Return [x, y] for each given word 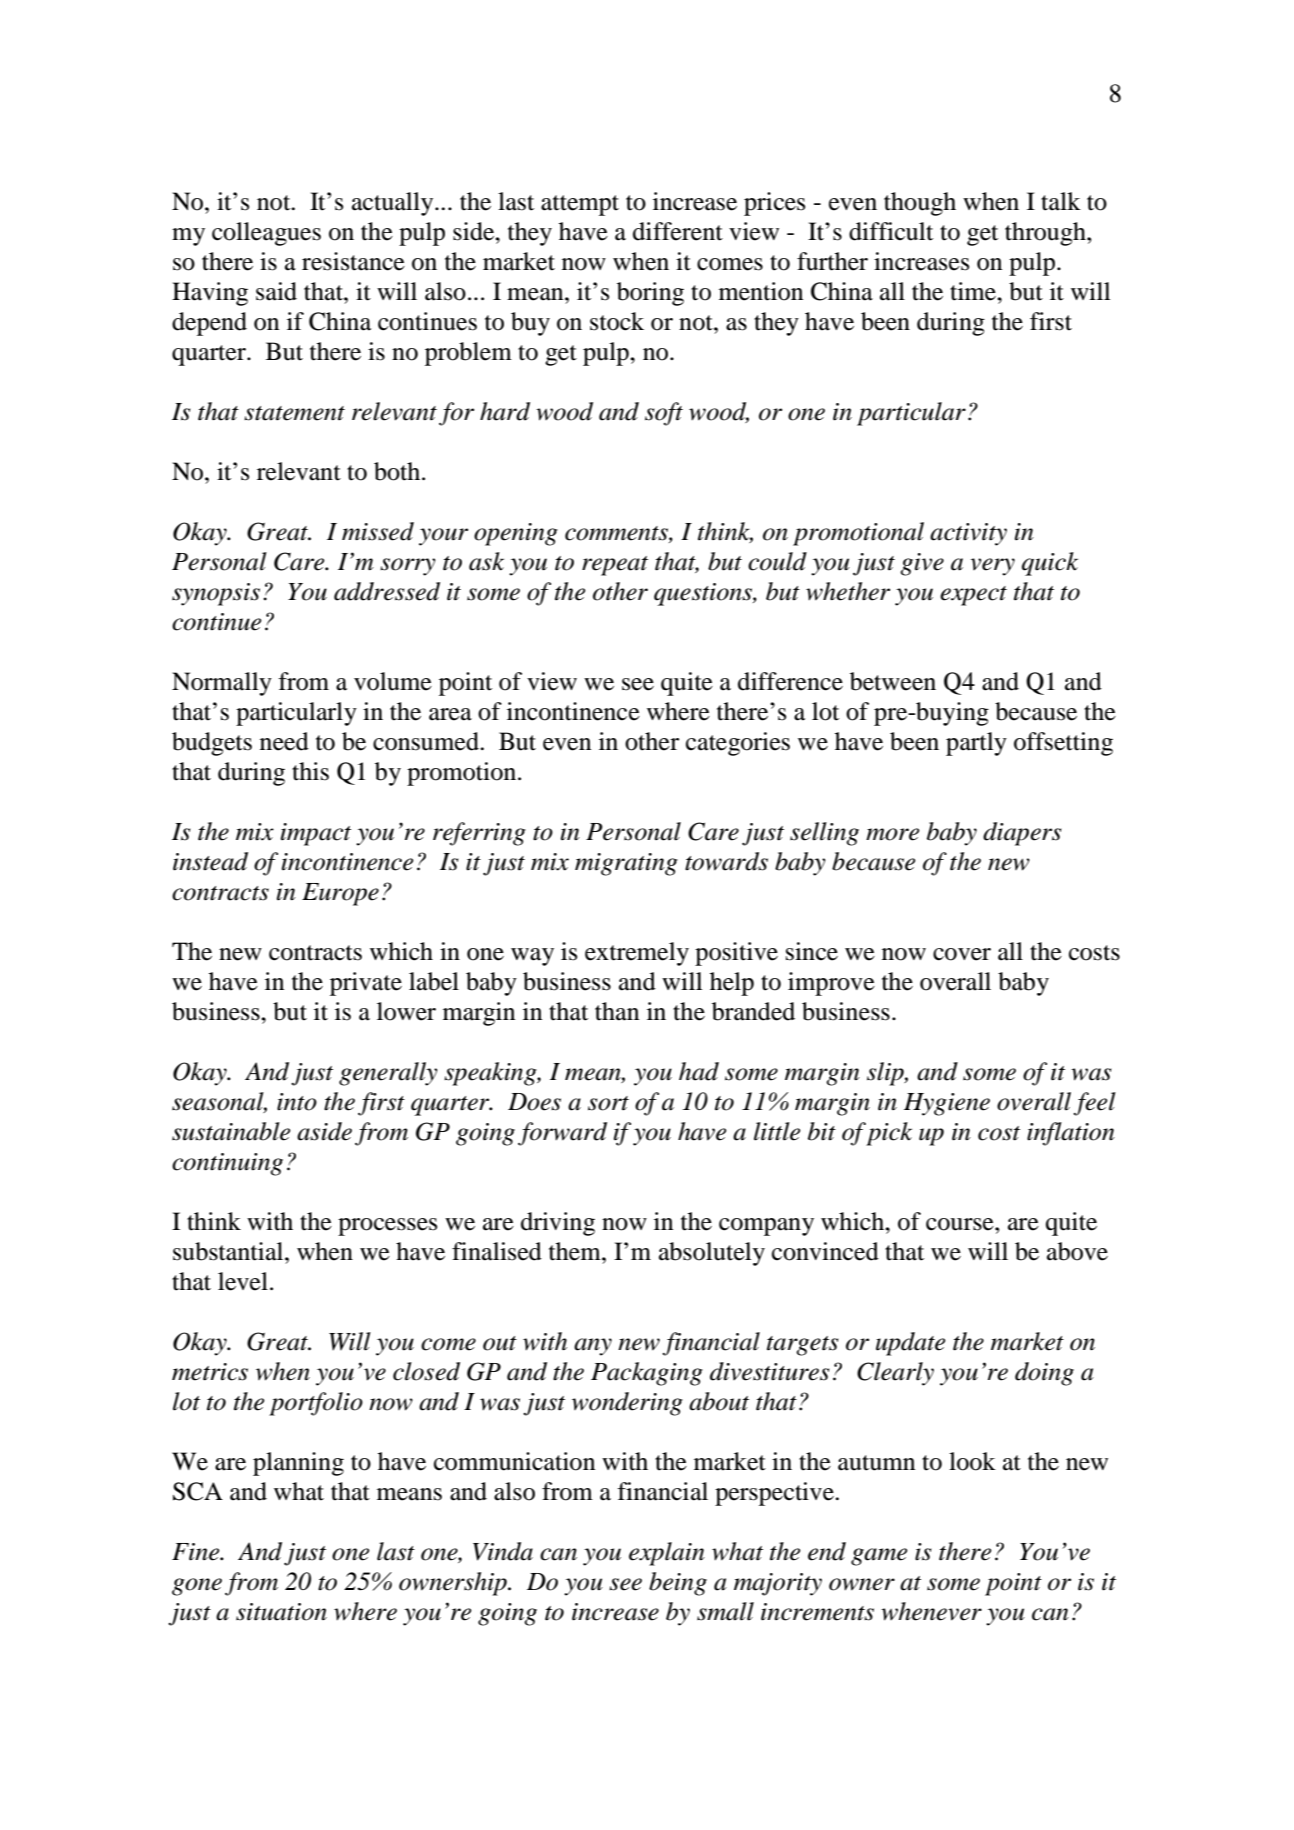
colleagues [266, 234]
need [284, 741]
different [678, 231]
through [1046, 234]
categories [738, 744]
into [297, 1102]
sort [608, 1103]
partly [976, 744]
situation [281, 1612]
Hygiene [947, 1104]
